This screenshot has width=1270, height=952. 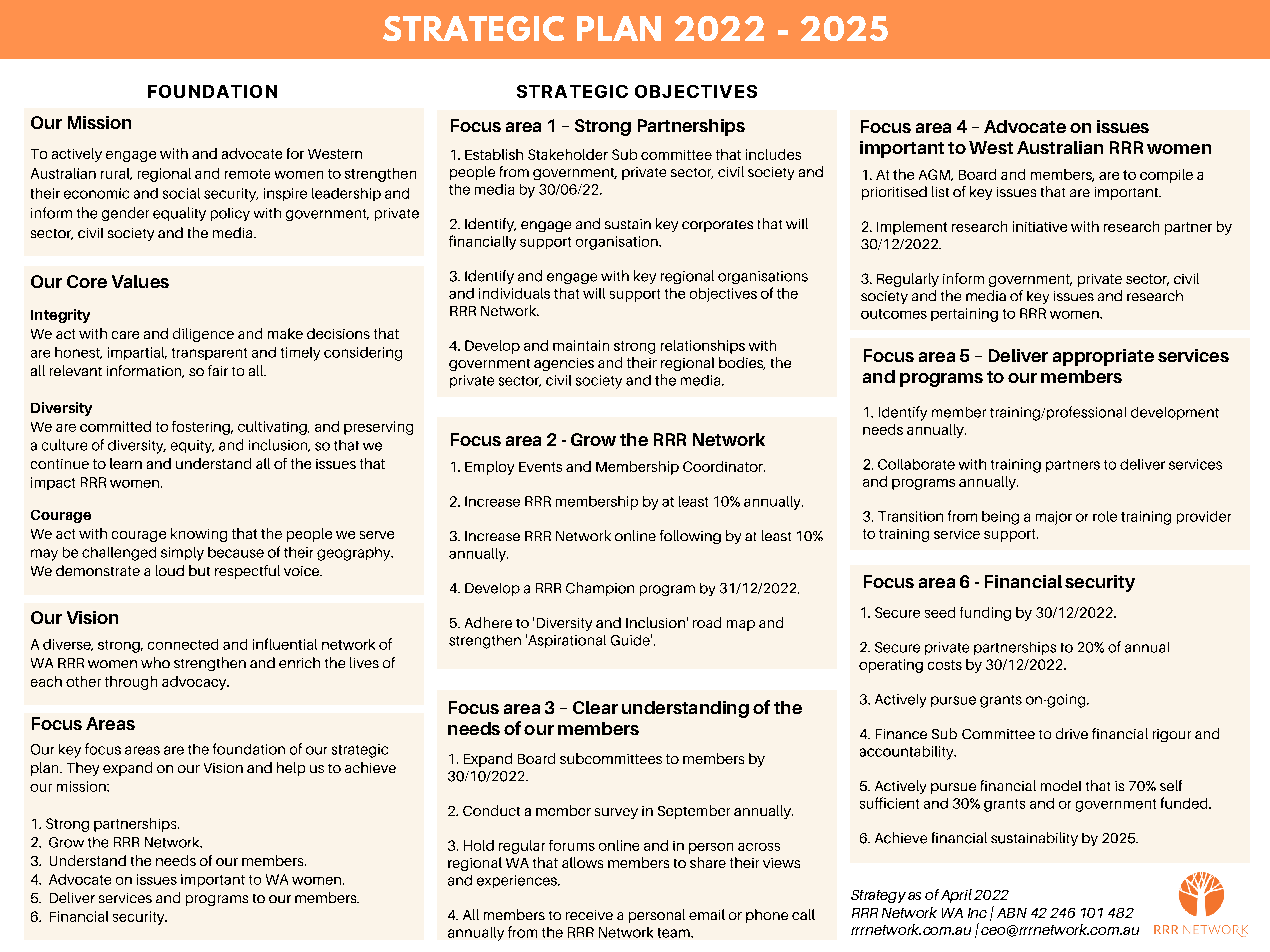 What do you see at coordinates (181, 193) in the screenshot?
I see `social` at bounding box center [181, 193].
